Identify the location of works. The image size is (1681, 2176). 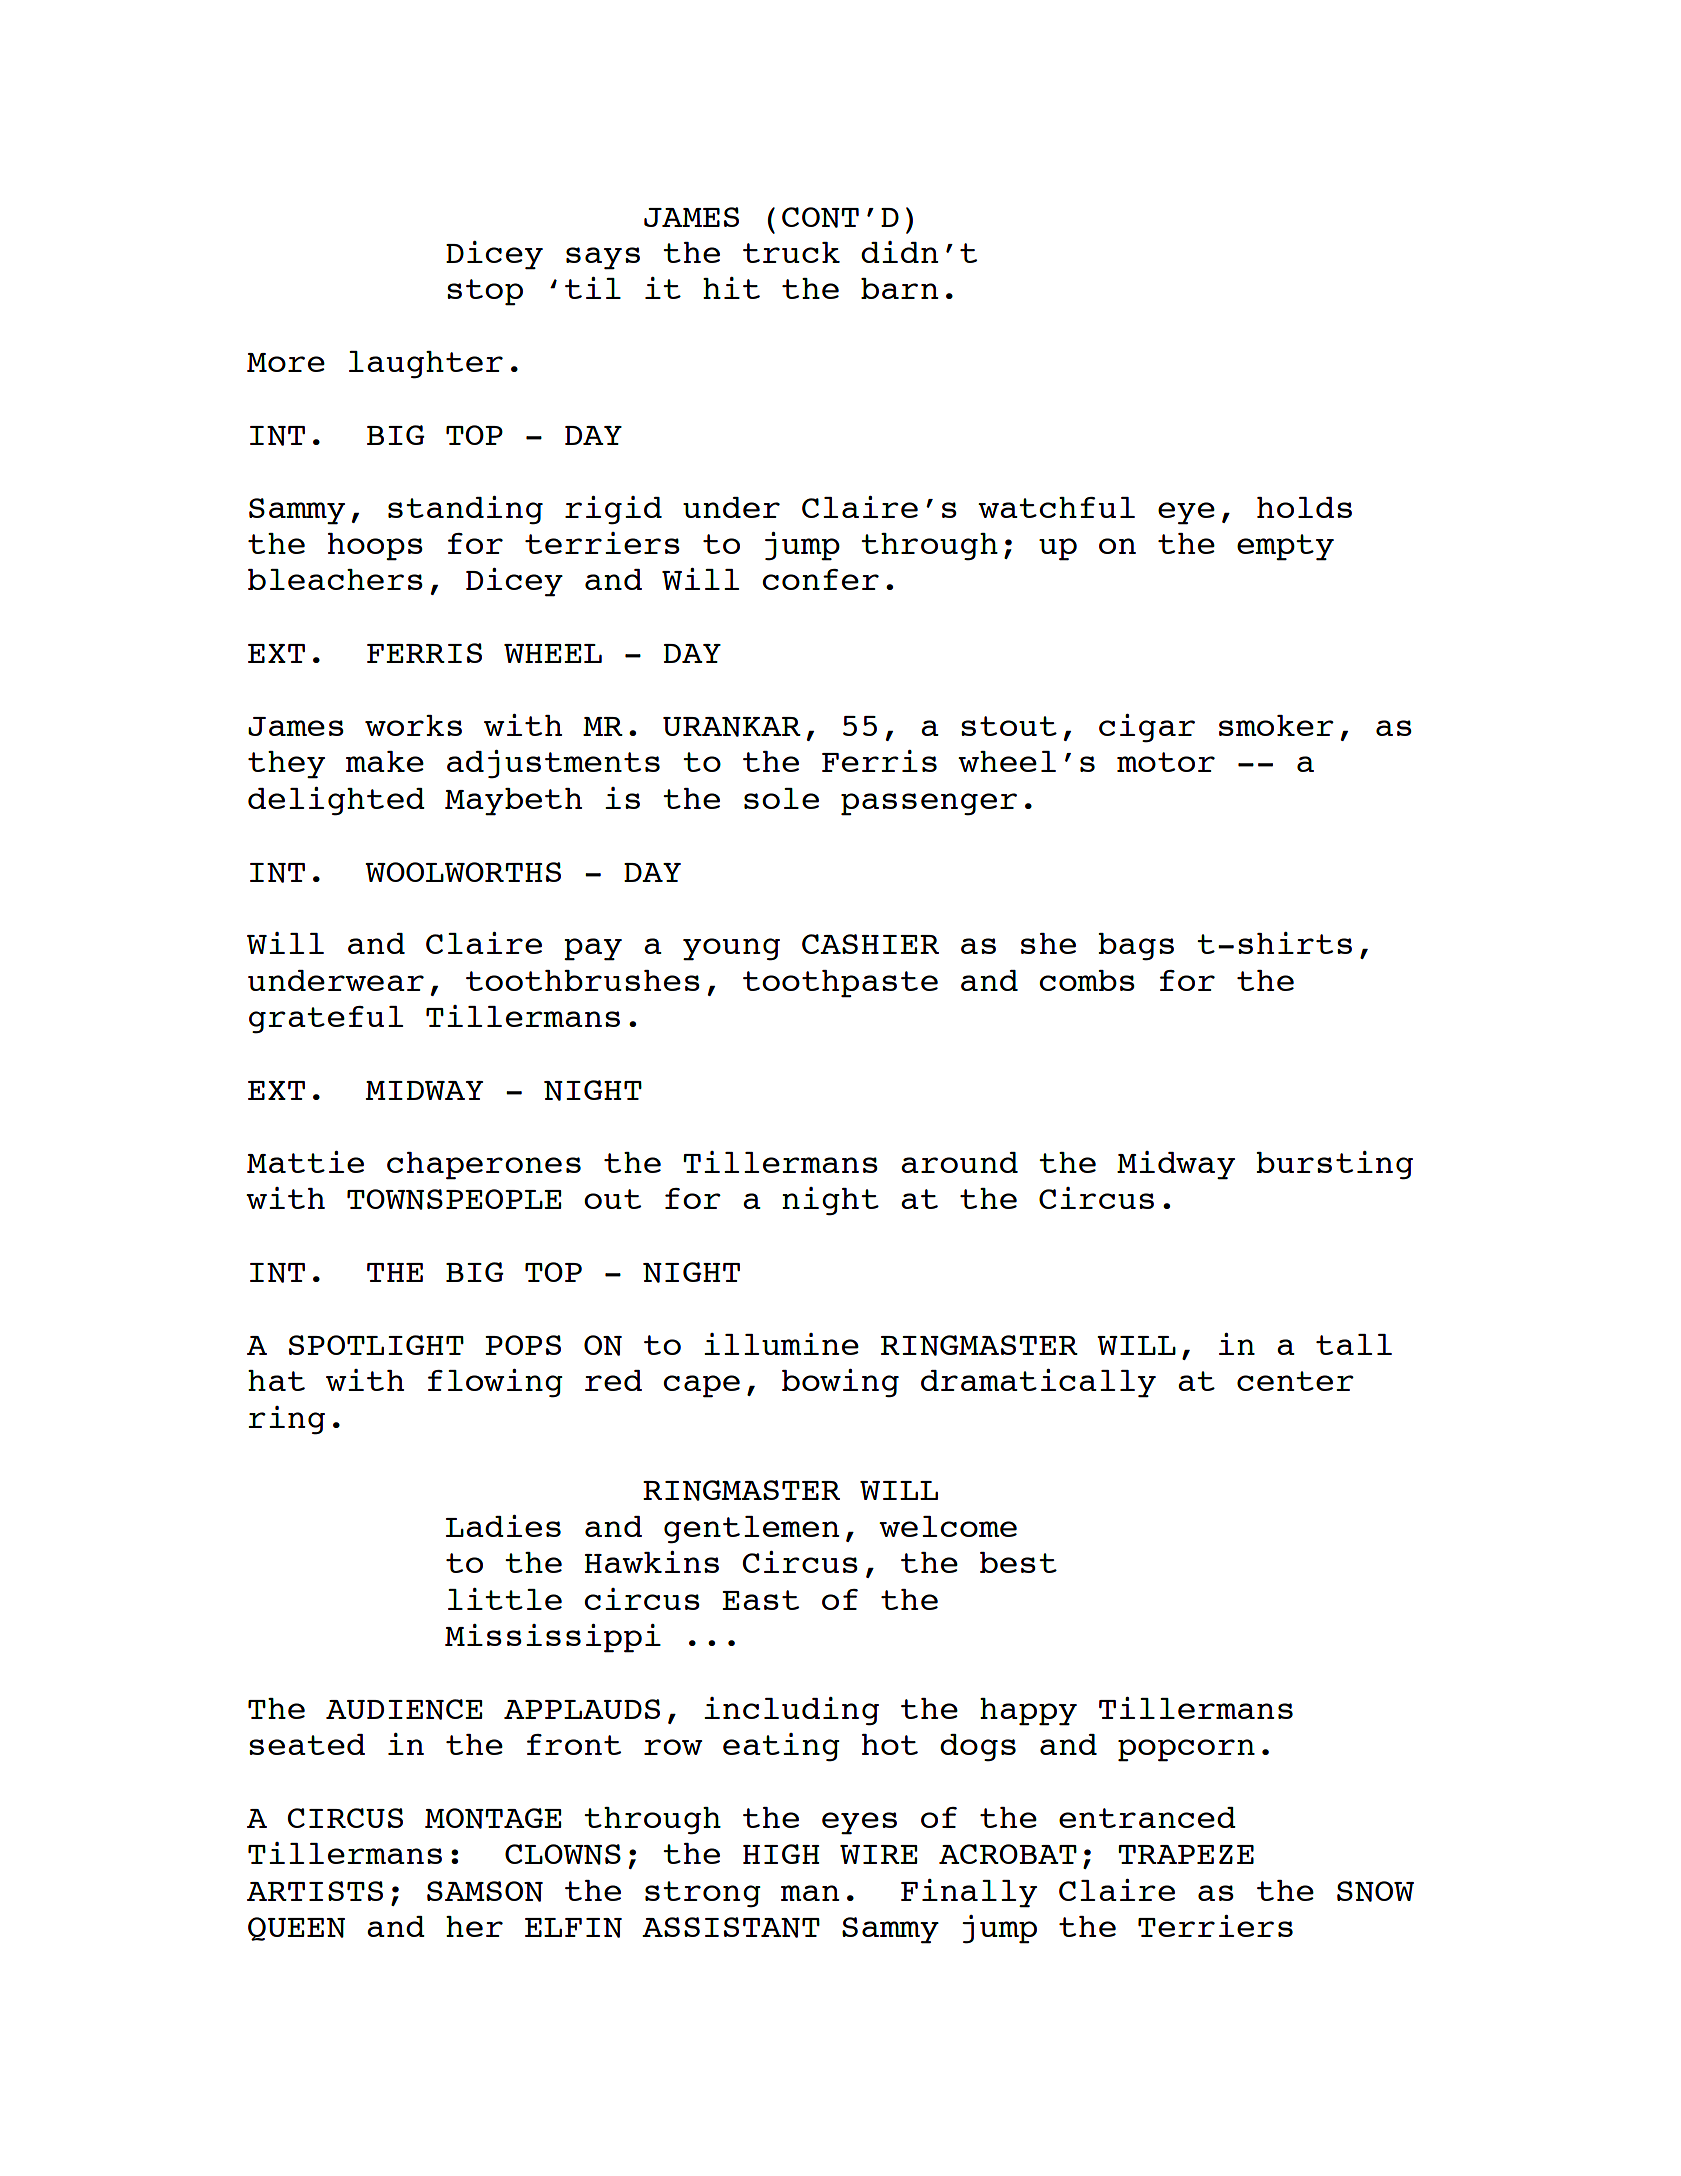
(413, 725).
